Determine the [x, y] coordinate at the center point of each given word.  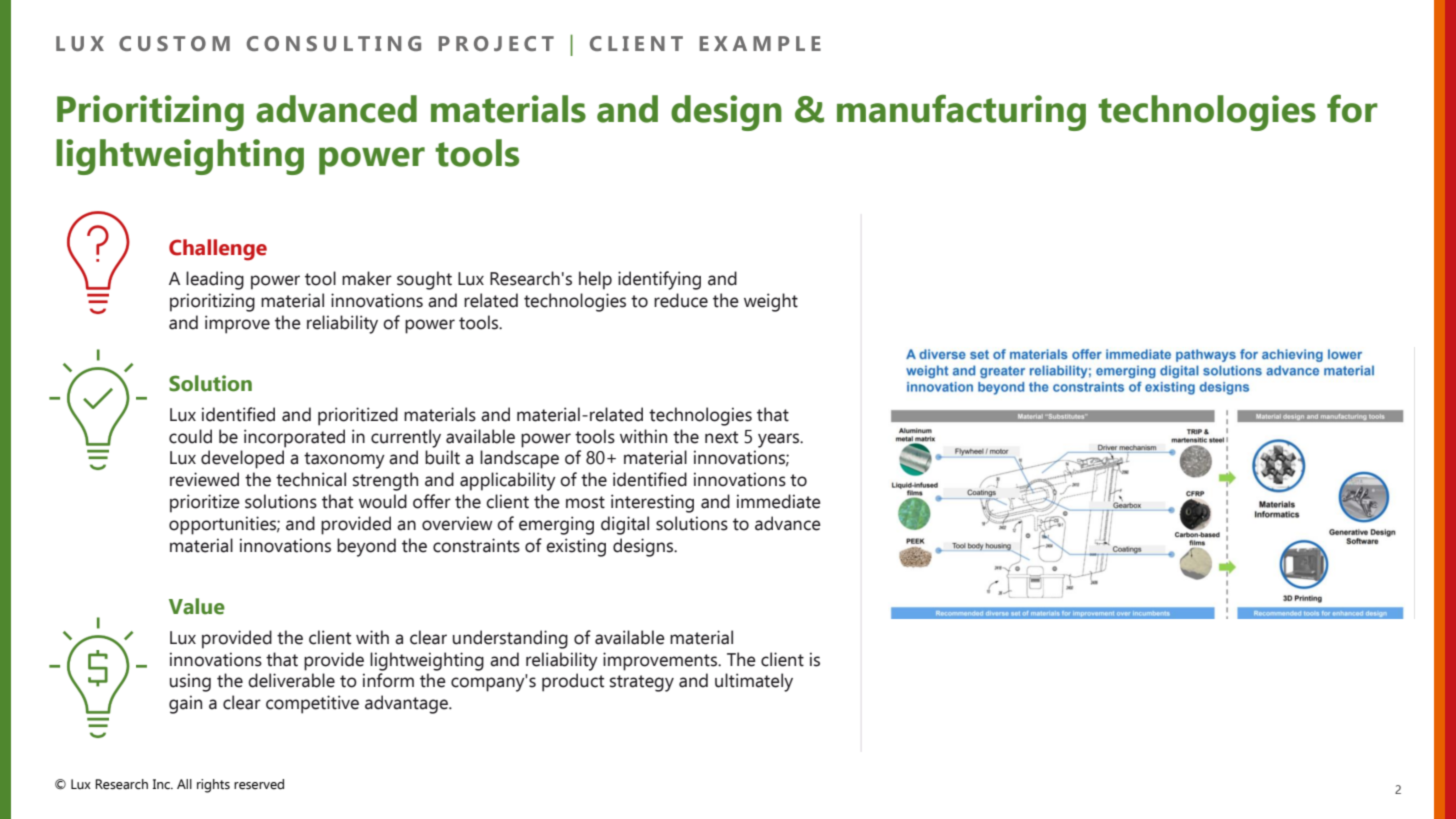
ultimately [754, 682]
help [595, 280]
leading [215, 280]
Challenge [218, 250]
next [721, 437]
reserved [259, 784]
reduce [681, 300]
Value [197, 606]
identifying [659, 280]
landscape [519, 459]
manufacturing [961, 112]
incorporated [294, 438]
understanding [510, 639]
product [573, 682]
